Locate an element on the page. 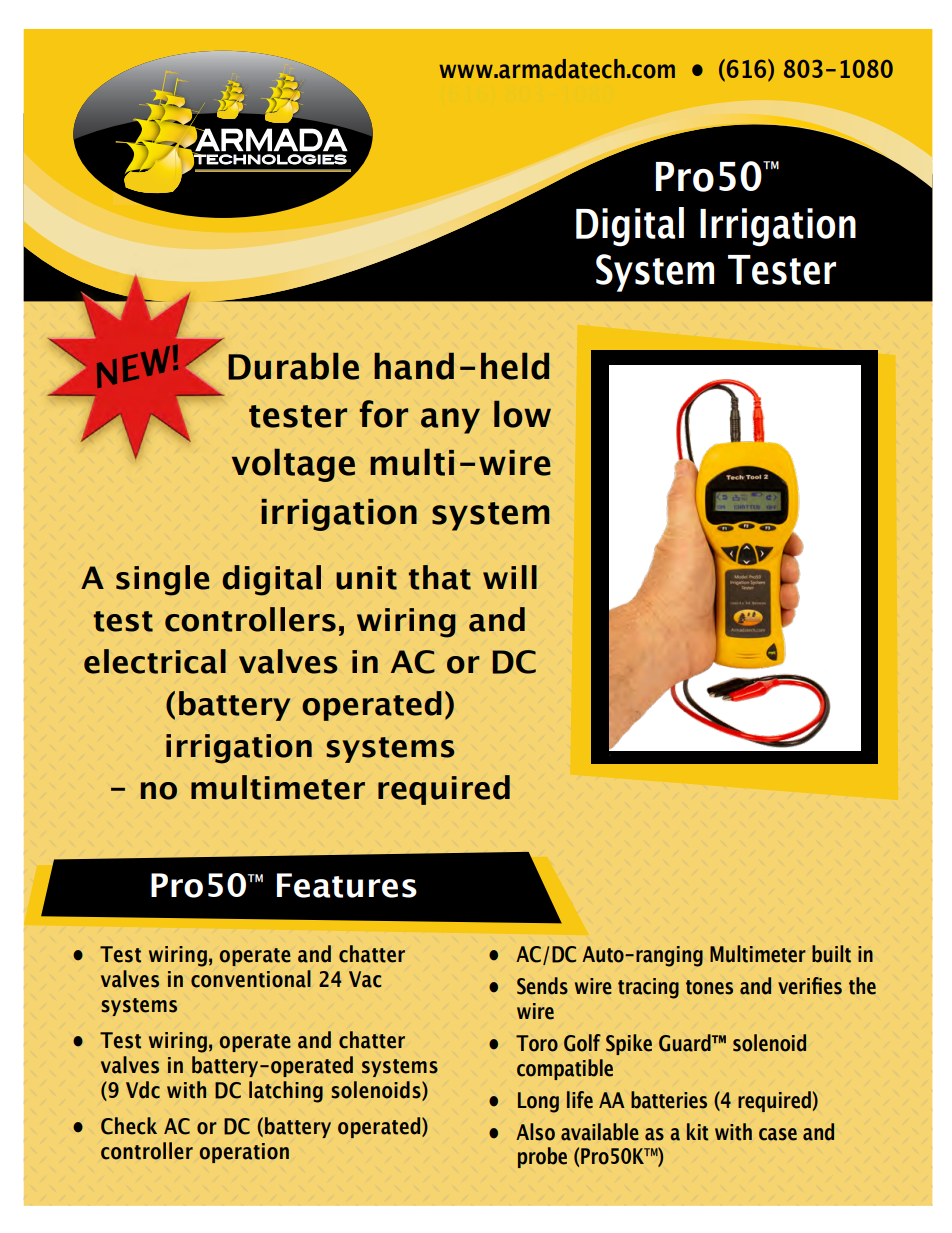  Features is located at coordinates (347, 885).
